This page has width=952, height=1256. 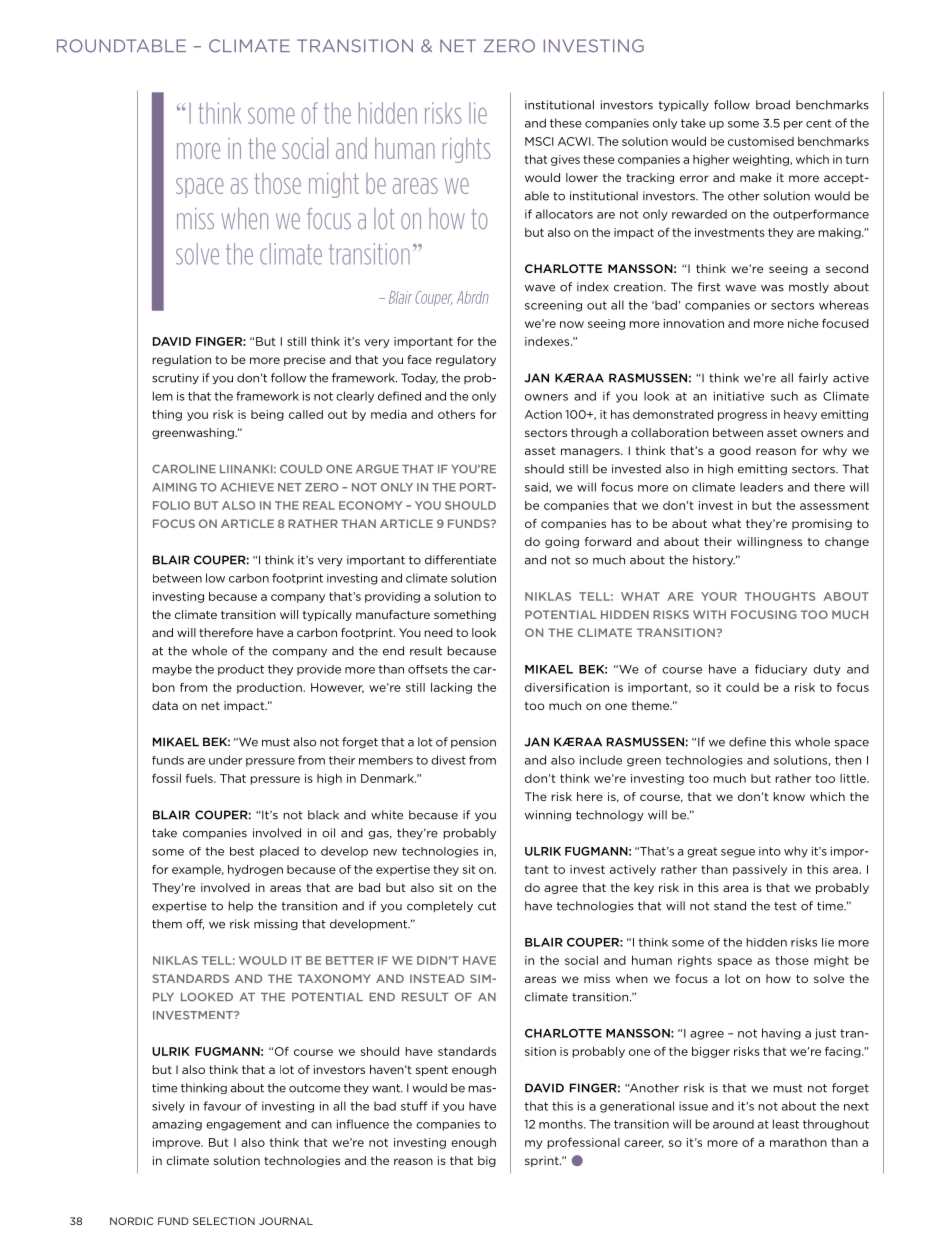 I want to click on best, so click(x=242, y=851).
